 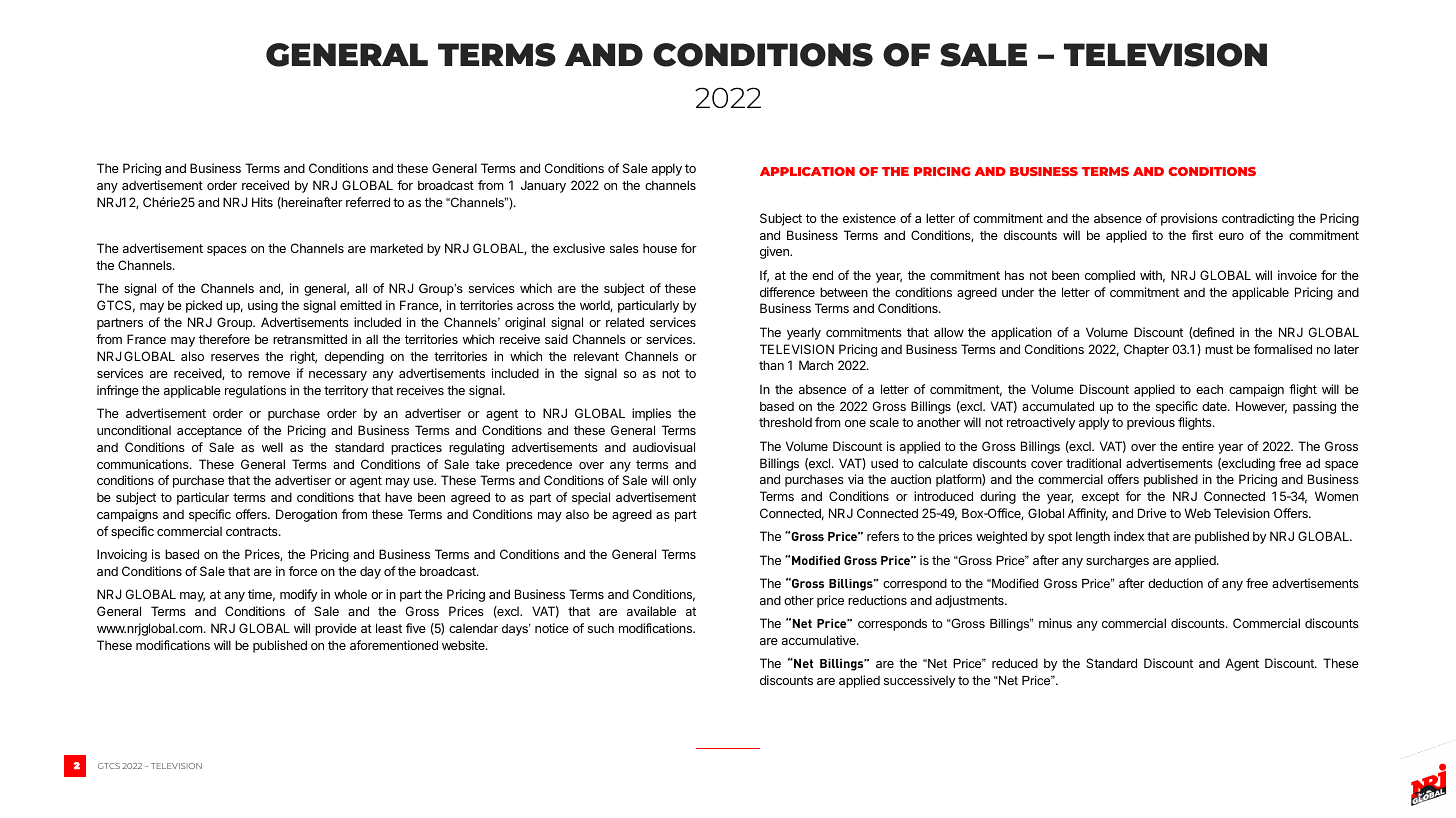 What do you see at coordinates (209, 432) in the screenshot?
I see `acceptance` at bounding box center [209, 432].
